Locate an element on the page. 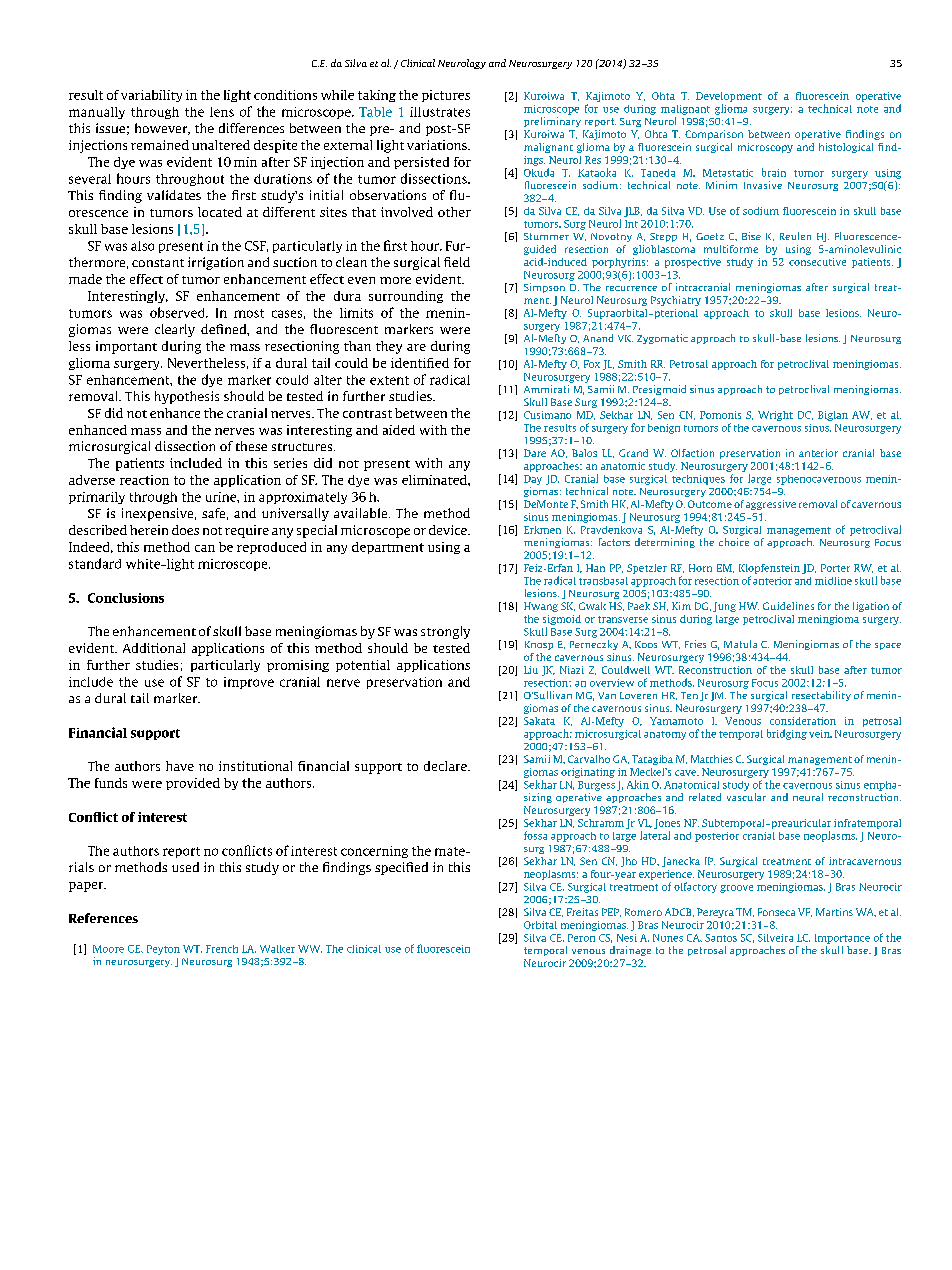 The height and width of the image is (1270, 952). Simpson is located at coordinates (544, 288).
